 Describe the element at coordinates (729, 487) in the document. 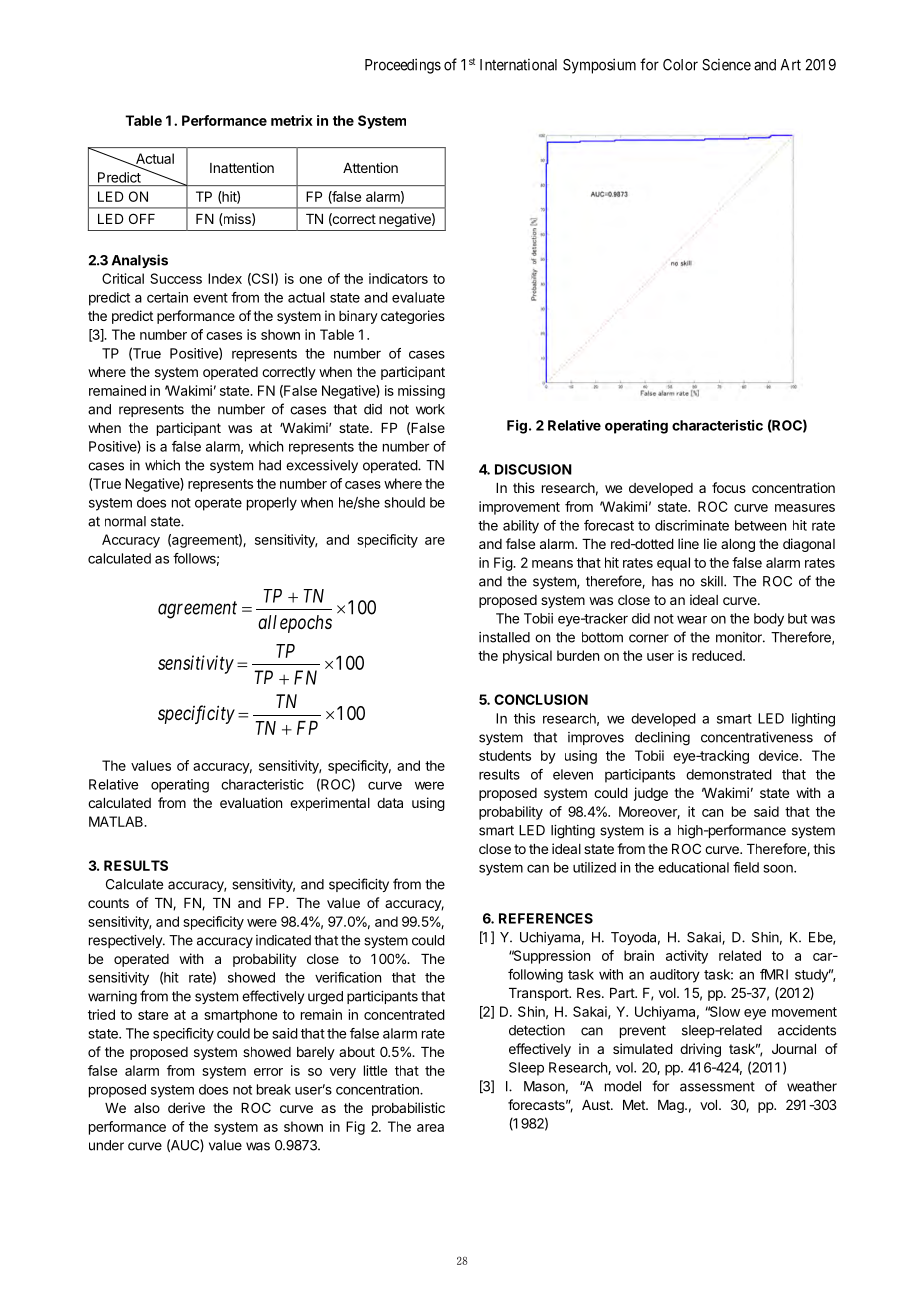

I see `focus` at that location.
